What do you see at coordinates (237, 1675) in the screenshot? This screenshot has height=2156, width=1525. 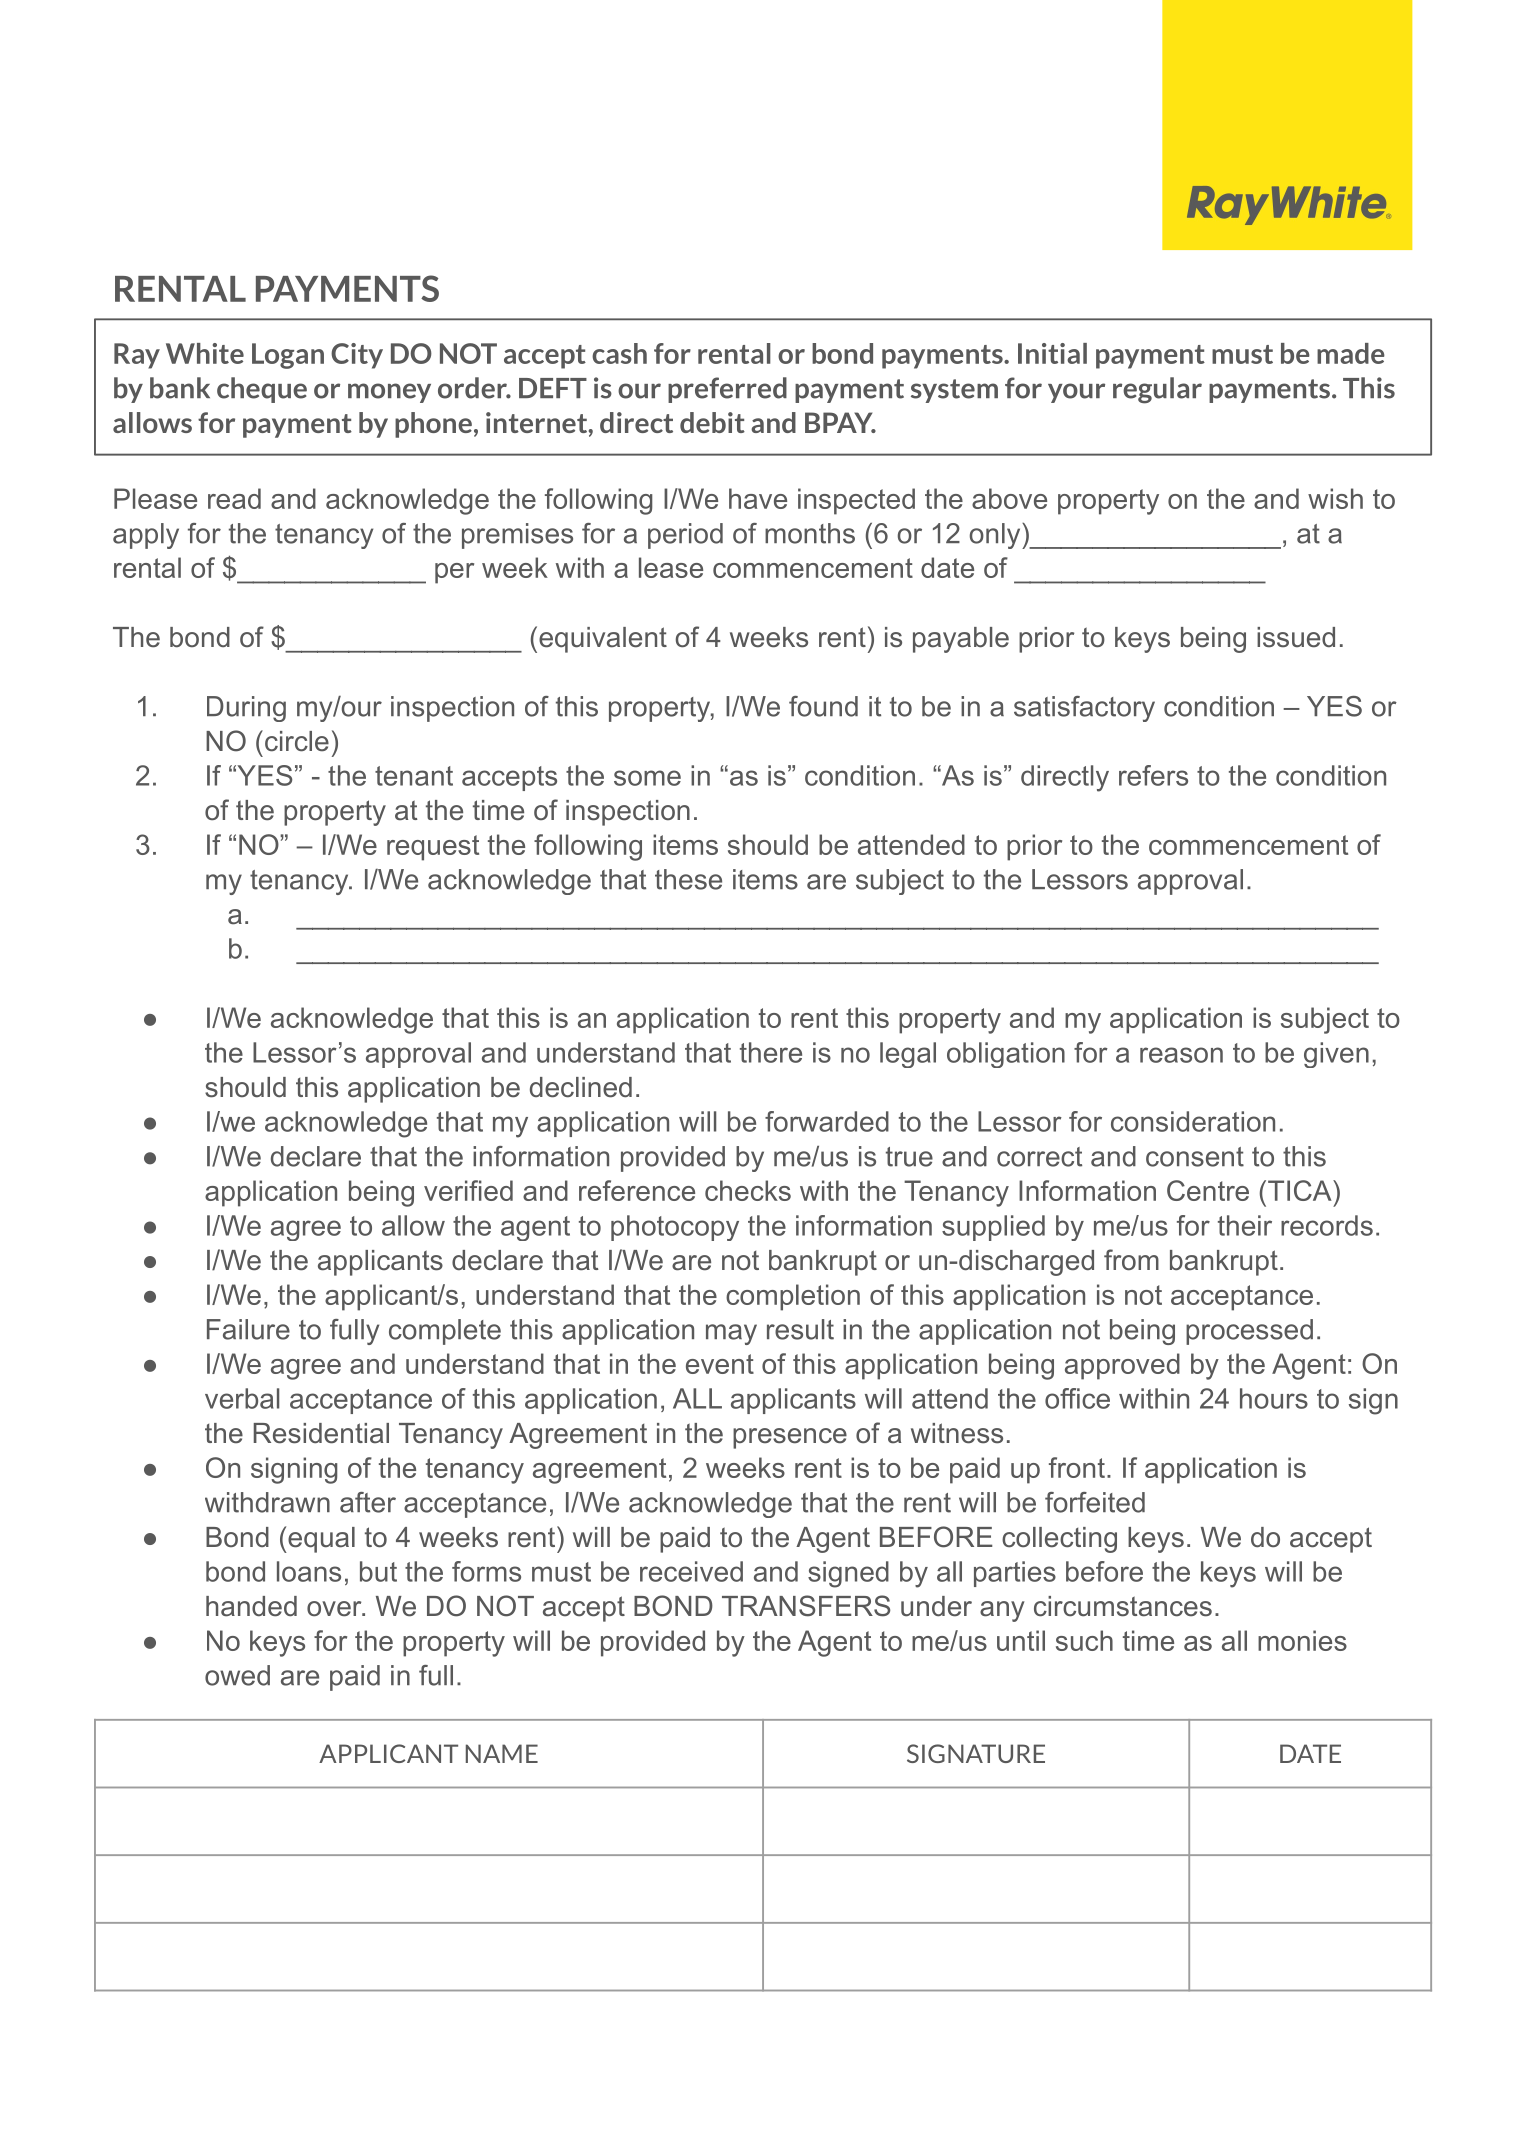 I see `owed` at bounding box center [237, 1675].
